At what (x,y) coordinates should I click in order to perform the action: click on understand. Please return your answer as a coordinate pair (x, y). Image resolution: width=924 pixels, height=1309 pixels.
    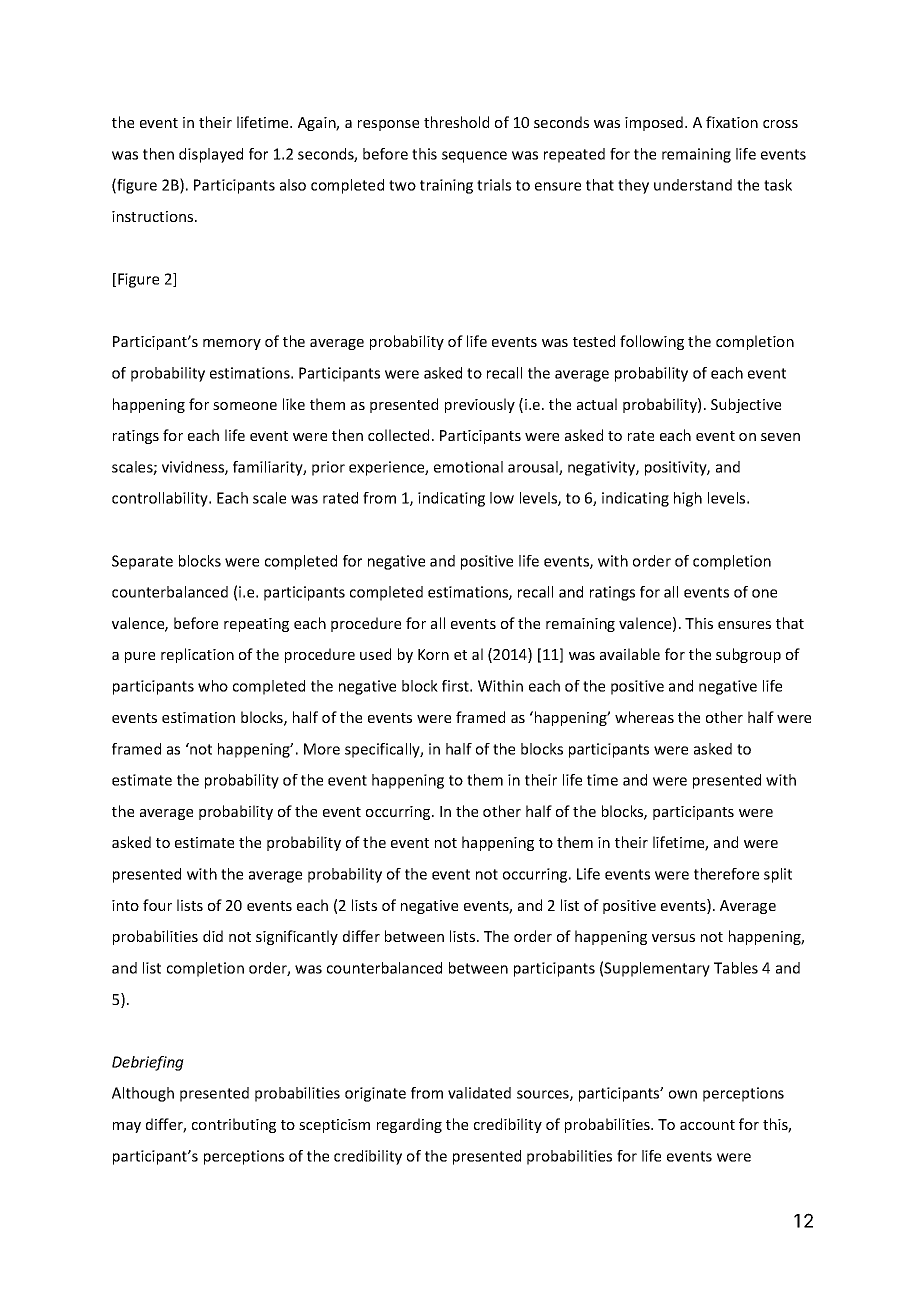
    Looking at the image, I should click on (693, 185).
